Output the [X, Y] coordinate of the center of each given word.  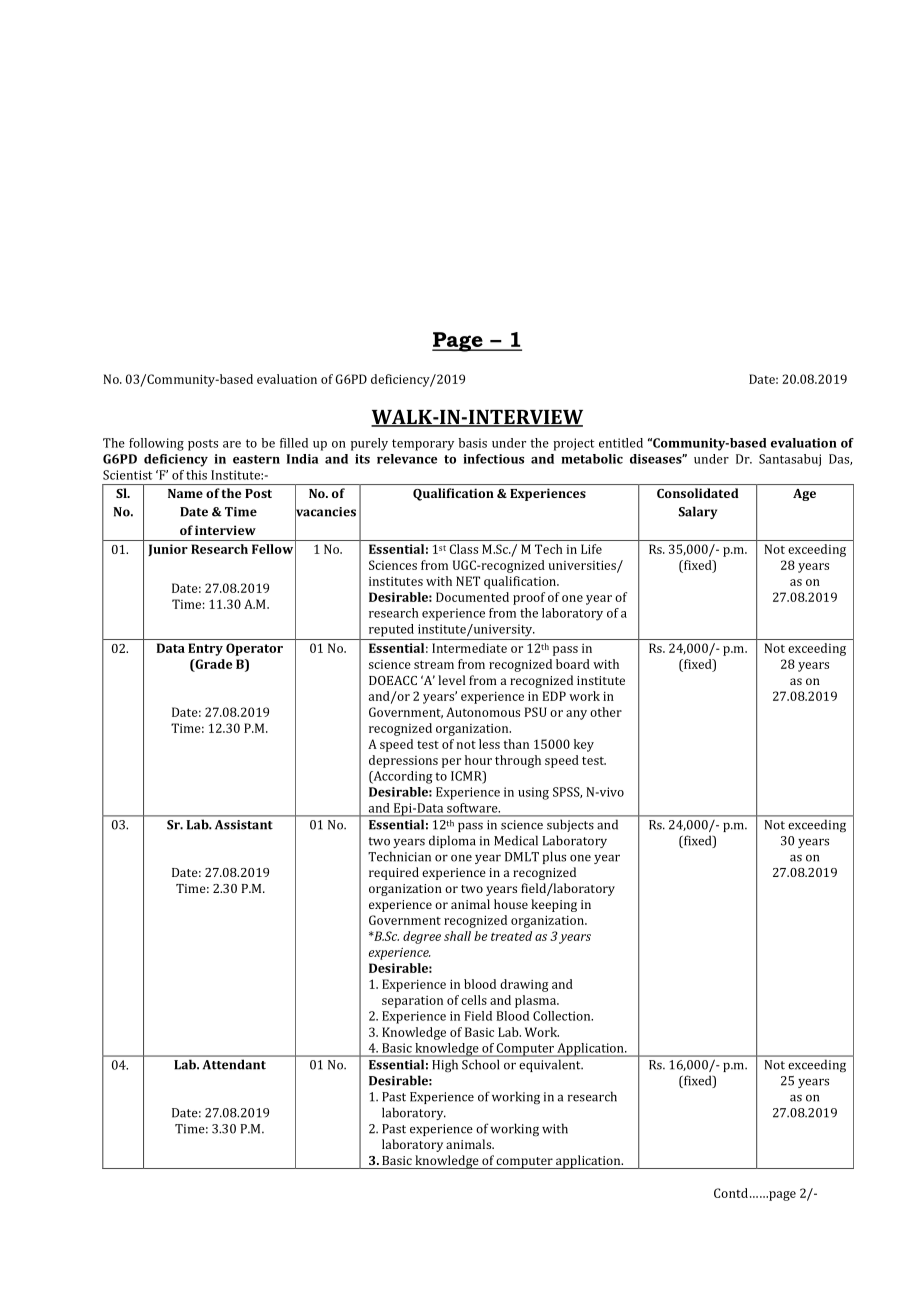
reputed [391, 630]
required [394, 873]
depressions [403, 761]
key [584, 745]
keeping [554, 905]
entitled [621, 443]
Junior [168, 550]
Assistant [243, 824]
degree [422, 937]
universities [583, 566]
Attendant [234, 1064]
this [196, 475]
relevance [407, 459]
